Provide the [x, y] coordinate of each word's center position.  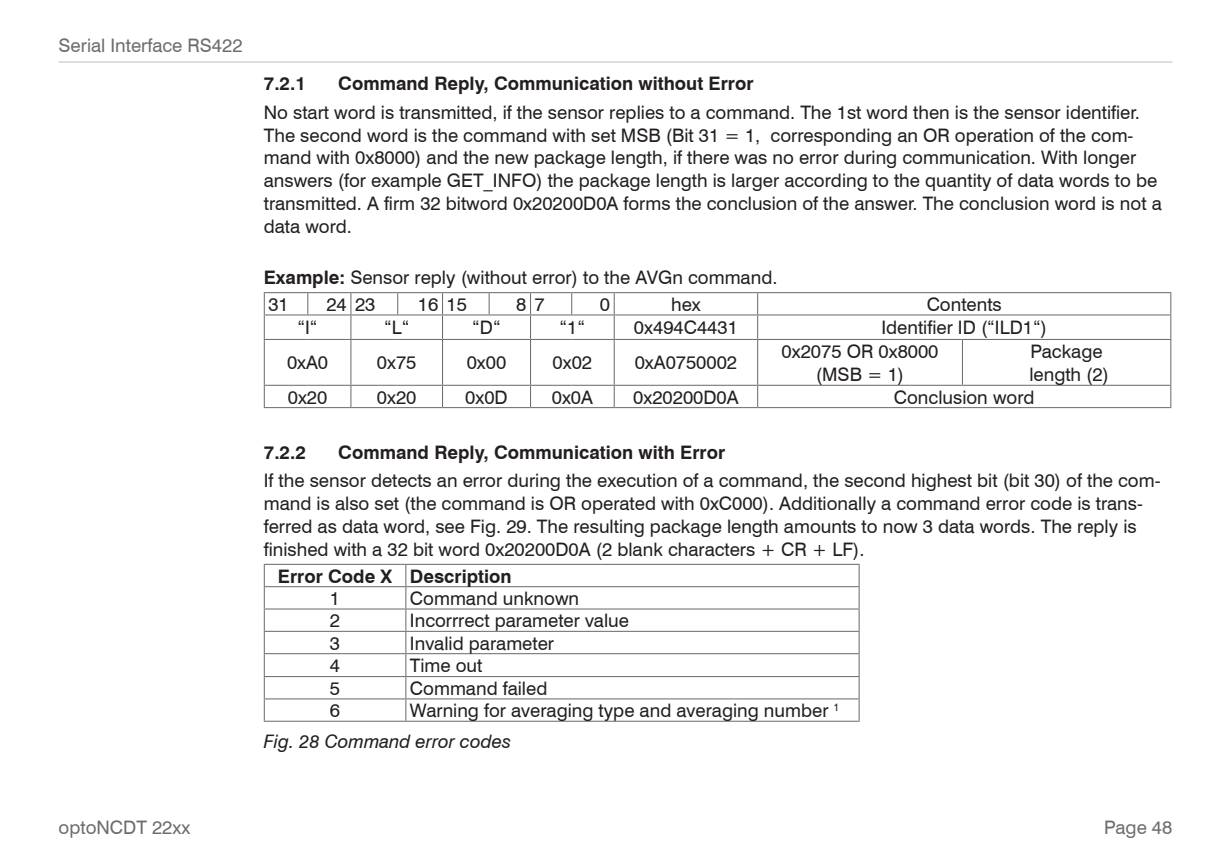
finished [295, 549]
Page [1125, 829]
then [931, 112]
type [616, 713]
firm [399, 203]
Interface [147, 45]
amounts [820, 527]
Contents [964, 304]
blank [640, 549]
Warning [444, 712]
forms [646, 203]
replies [637, 114]
